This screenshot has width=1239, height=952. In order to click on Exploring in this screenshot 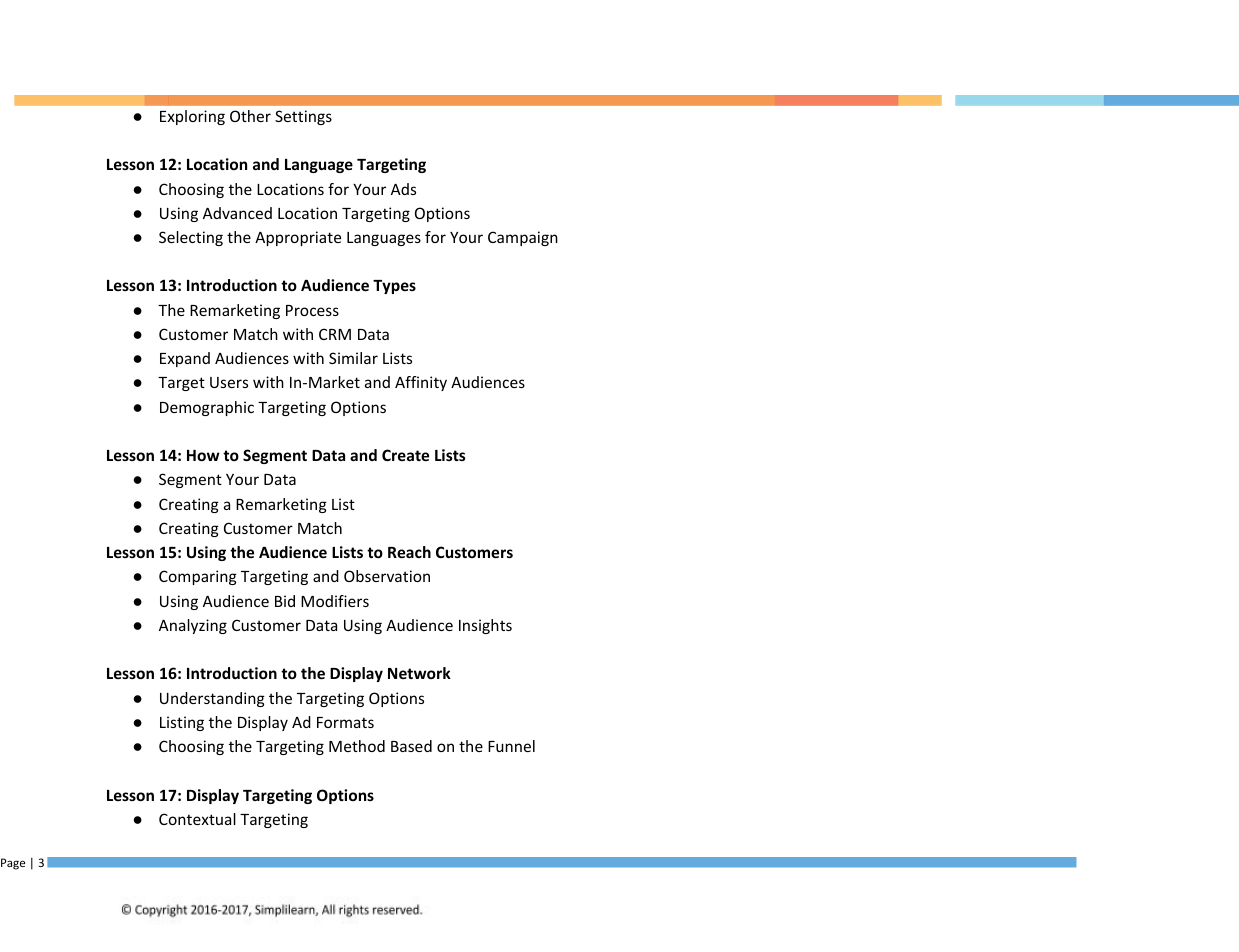, I will do `click(192, 117)`.
